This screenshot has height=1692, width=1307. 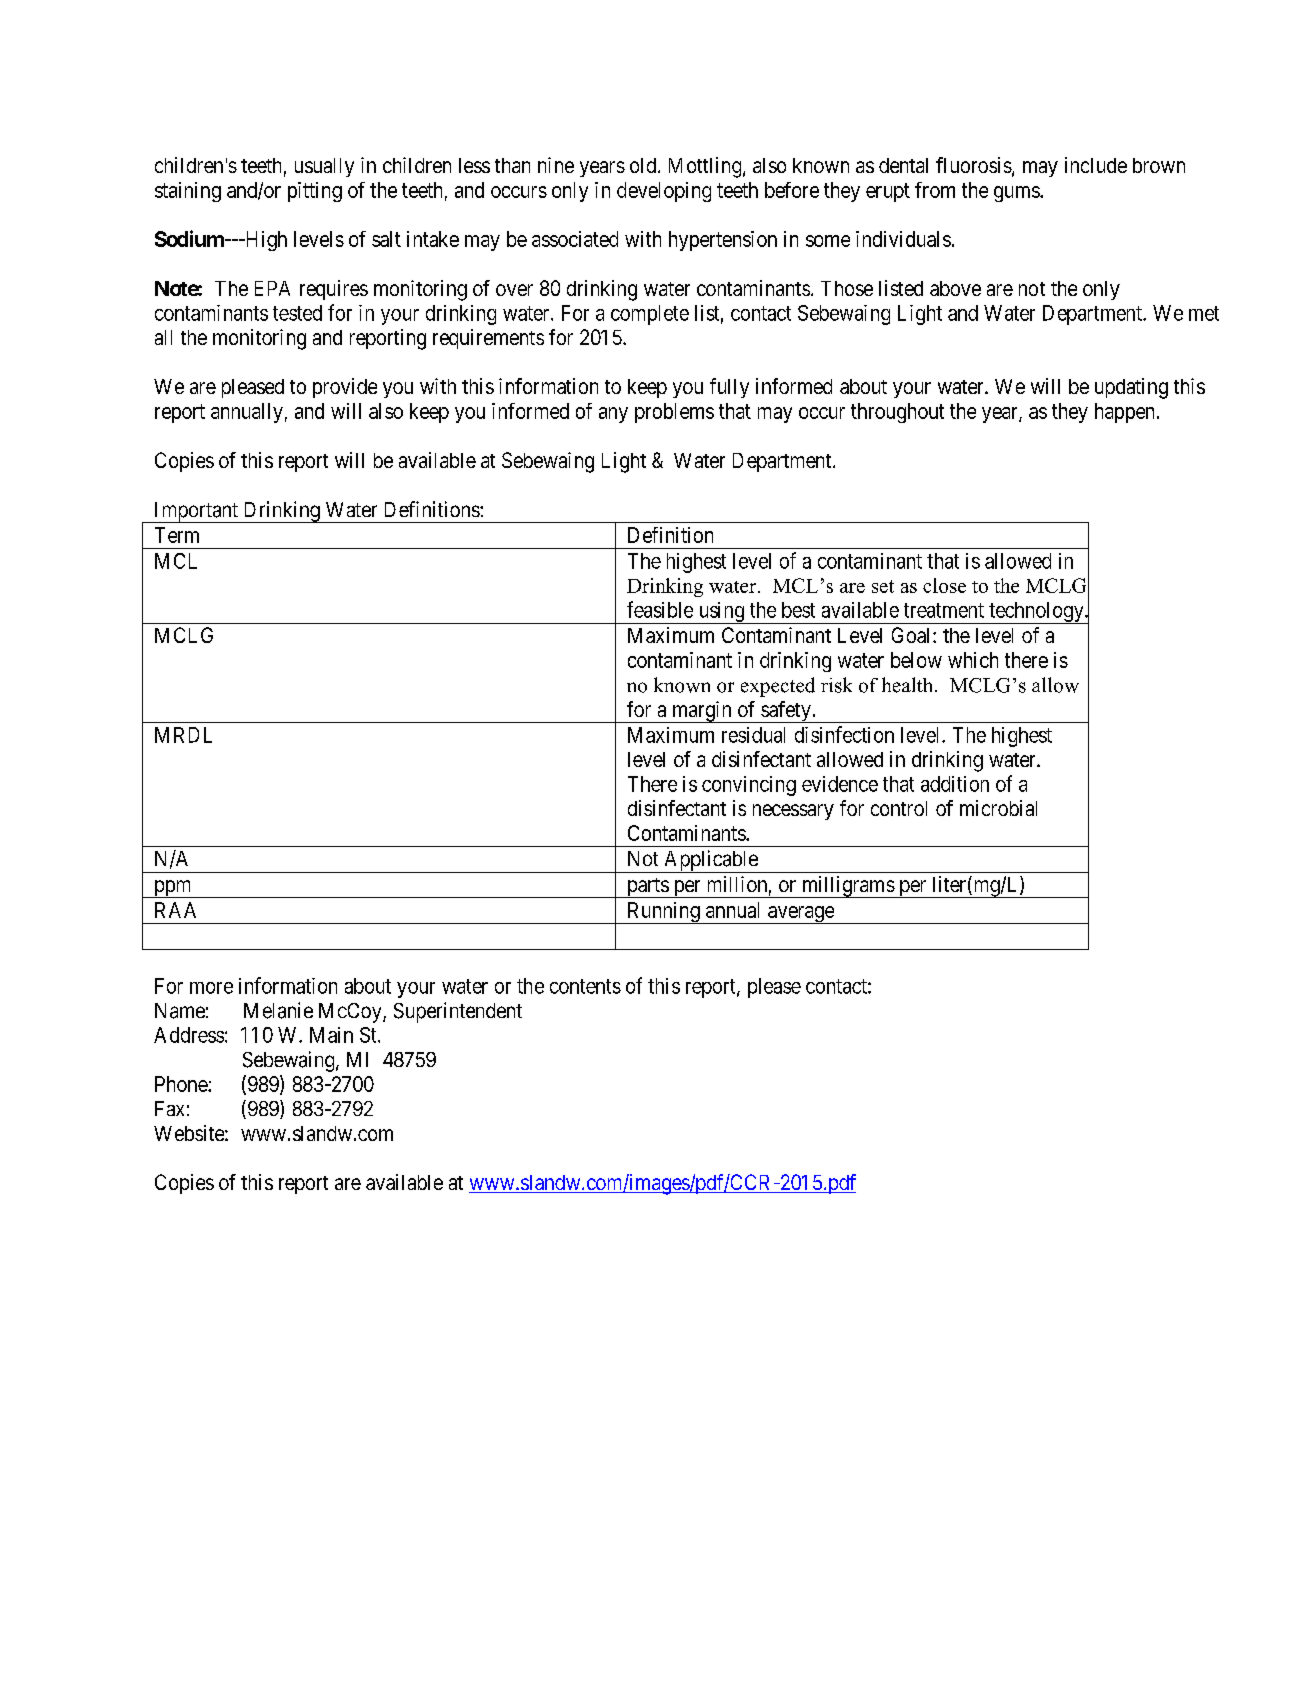 I want to click on using, so click(x=721, y=613).
